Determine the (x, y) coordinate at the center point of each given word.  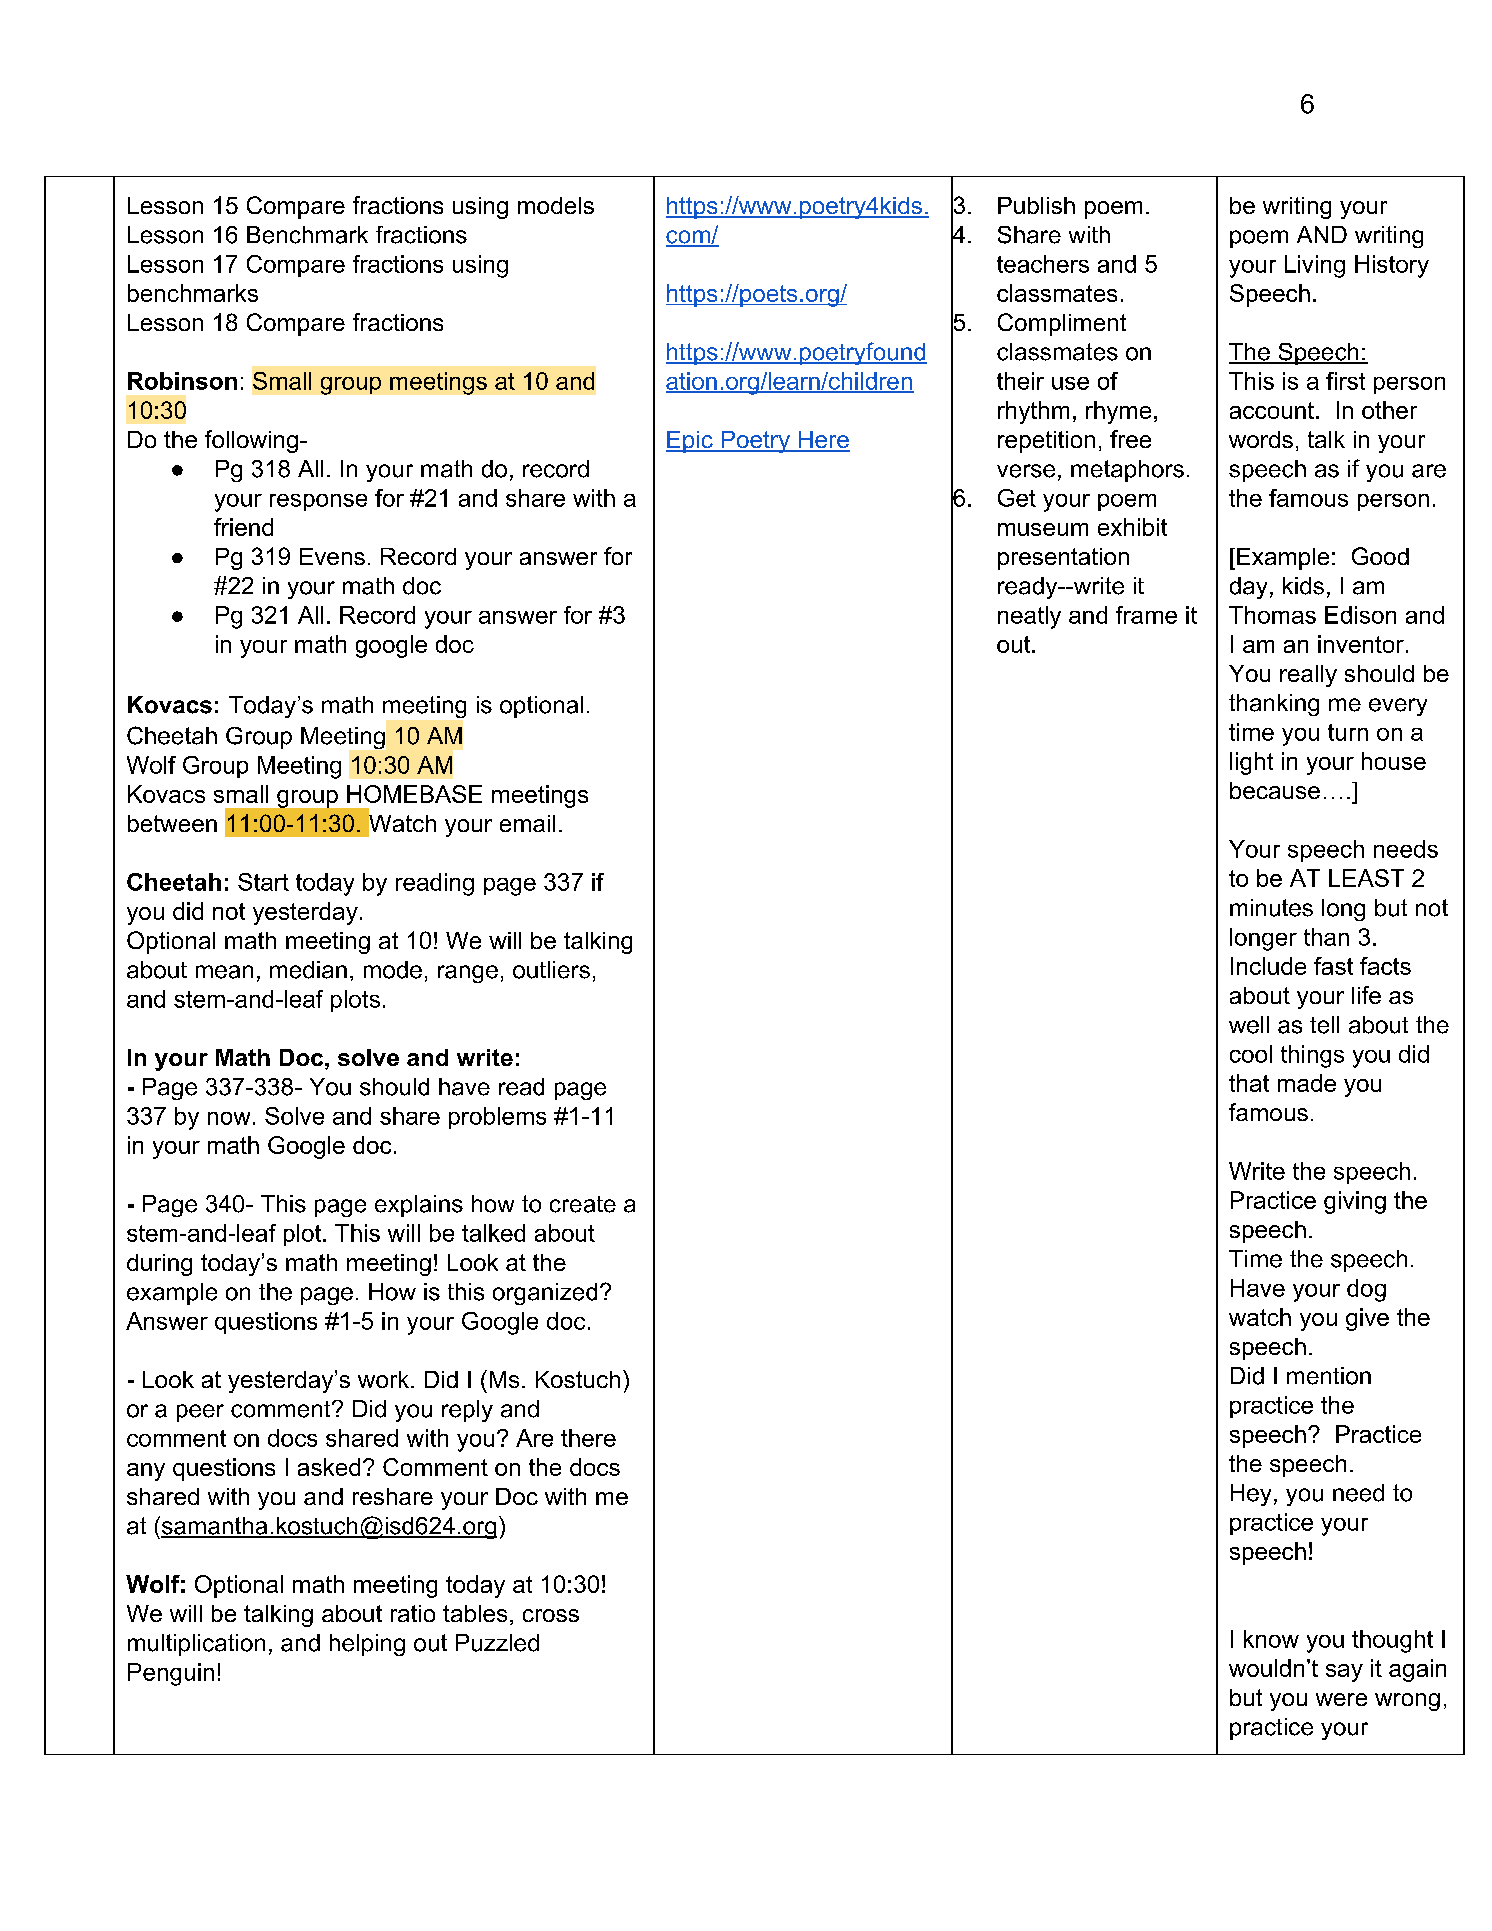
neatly (1029, 617)
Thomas (1272, 615)
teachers (1043, 264)
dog (1366, 1290)
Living (1315, 266)
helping (367, 1645)
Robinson (182, 381)
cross (551, 1615)
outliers (551, 970)
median (308, 970)
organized (545, 1294)
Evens (332, 556)
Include (1268, 966)
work (385, 1379)
